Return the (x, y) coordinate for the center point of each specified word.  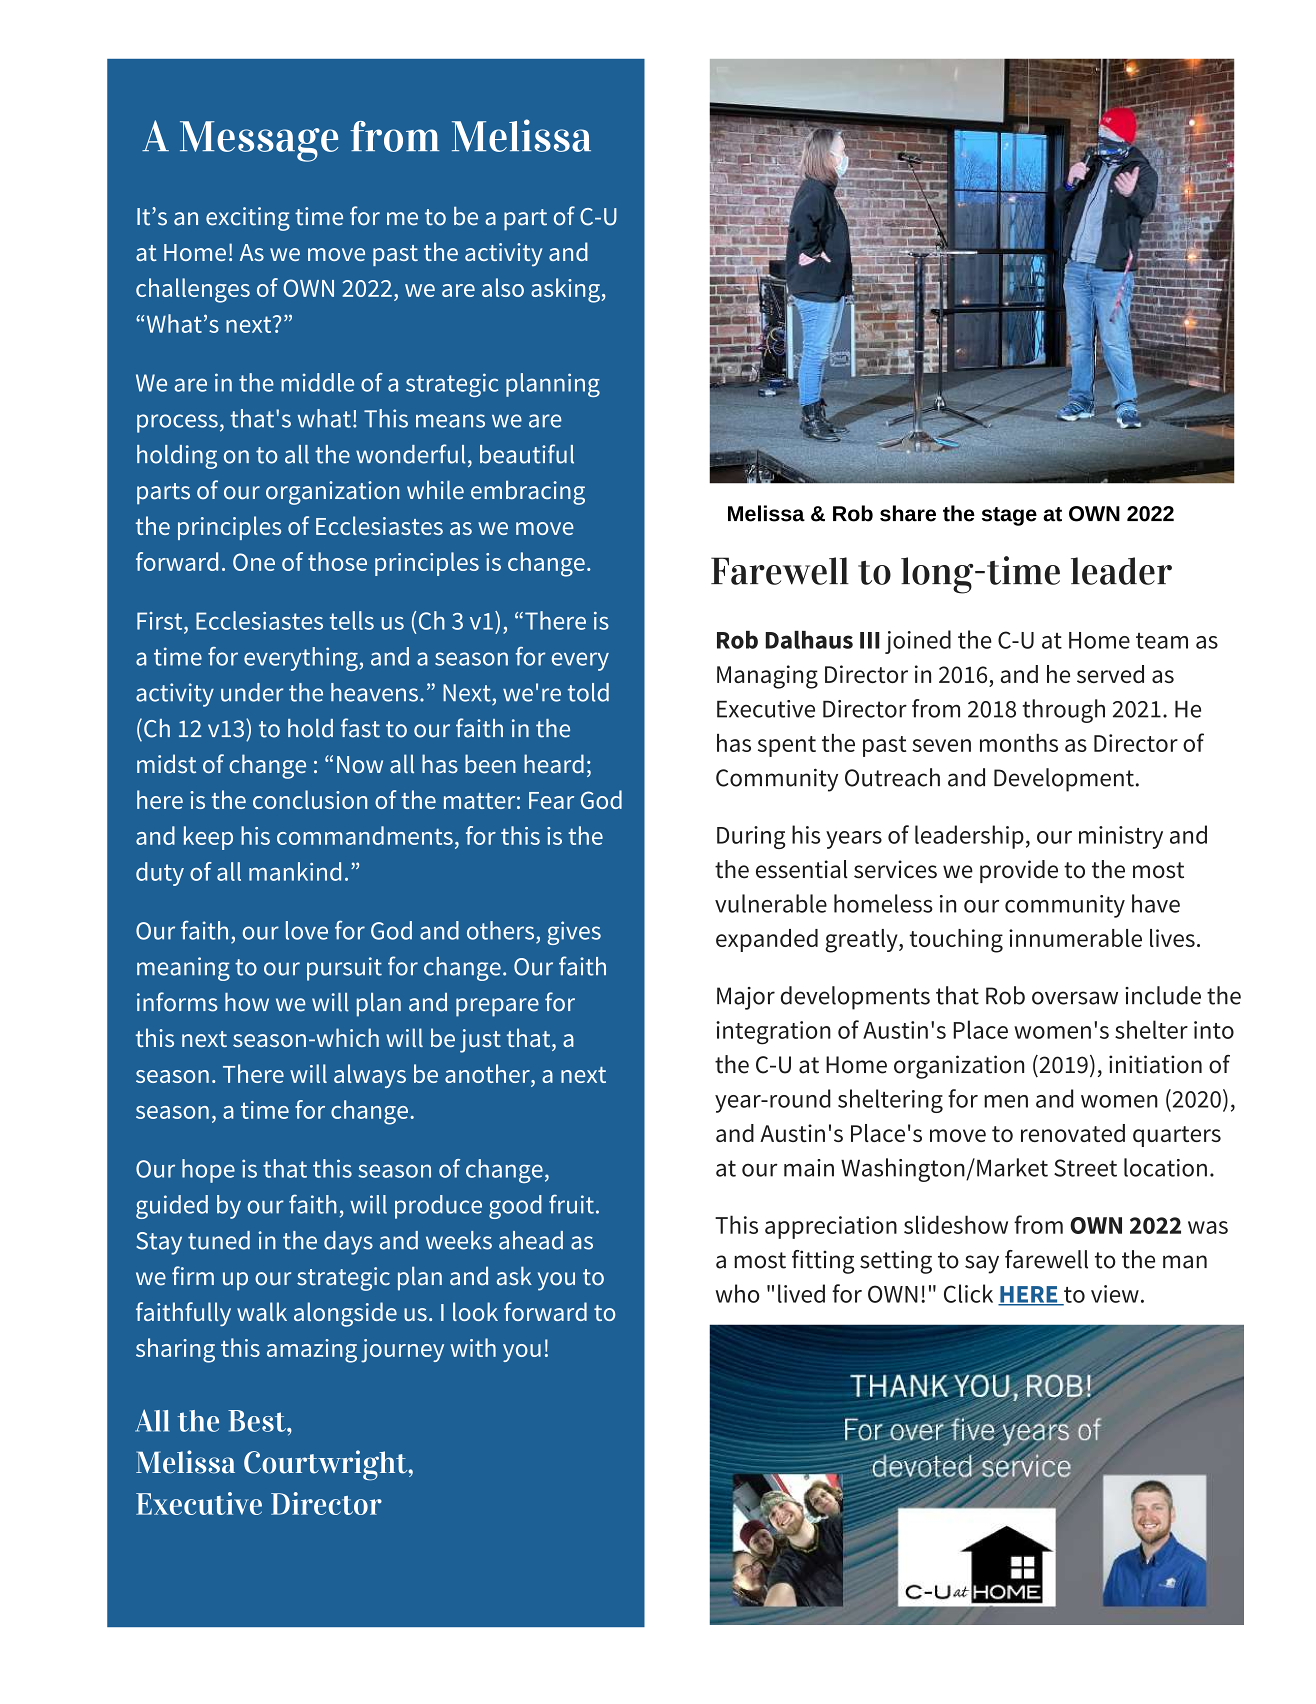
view (1115, 1294)
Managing (767, 677)
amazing (312, 1351)
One (254, 562)
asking (566, 290)
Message (259, 141)
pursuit (344, 969)
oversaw (1075, 998)
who (737, 1293)
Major (746, 998)
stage (1009, 516)
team (1162, 641)
